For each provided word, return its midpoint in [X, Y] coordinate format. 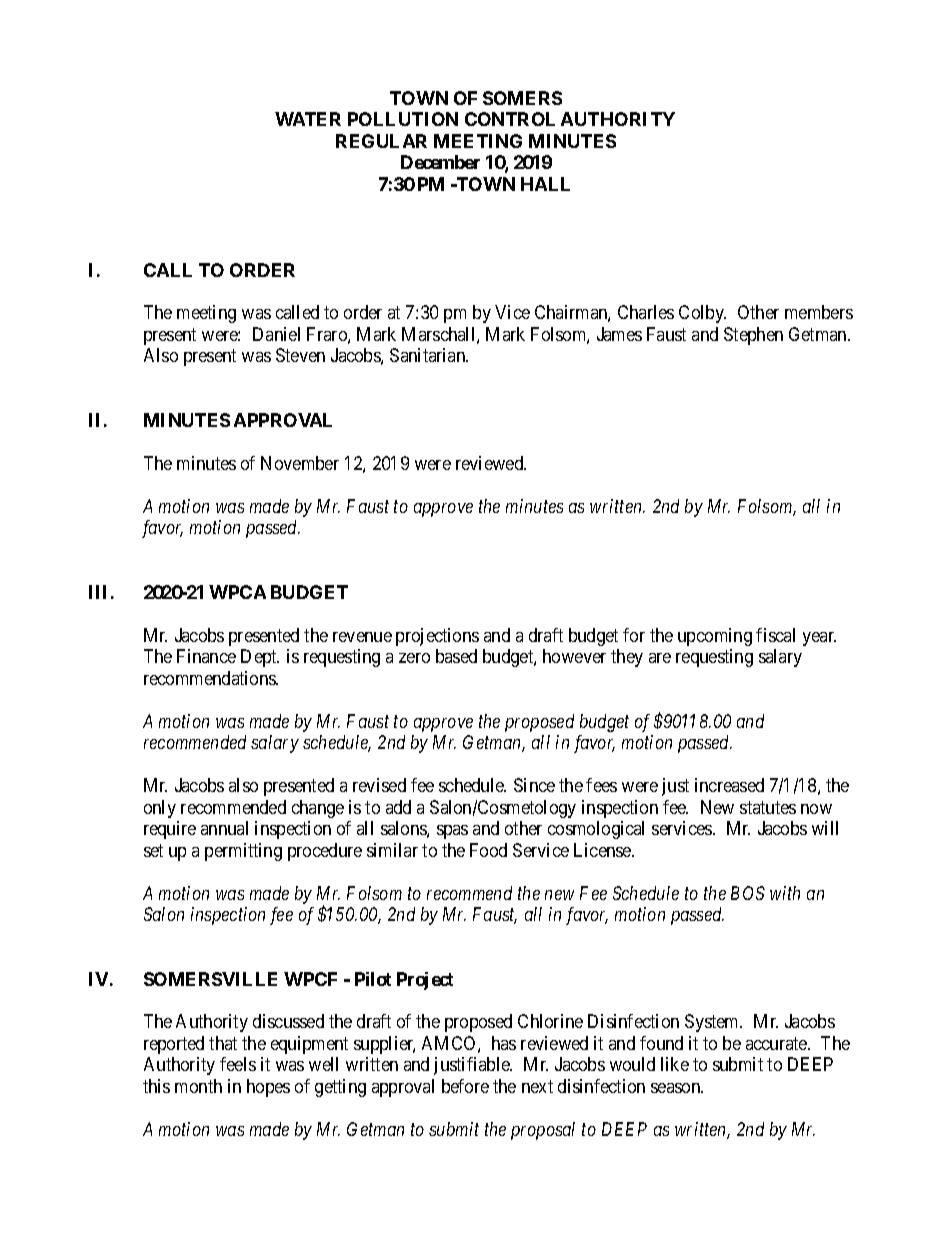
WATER [308, 119]
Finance [206, 656]
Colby [702, 314]
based [456, 656]
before [465, 1086]
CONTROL [510, 119]
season [677, 1088]
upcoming [715, 637]
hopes [268, 1088]
